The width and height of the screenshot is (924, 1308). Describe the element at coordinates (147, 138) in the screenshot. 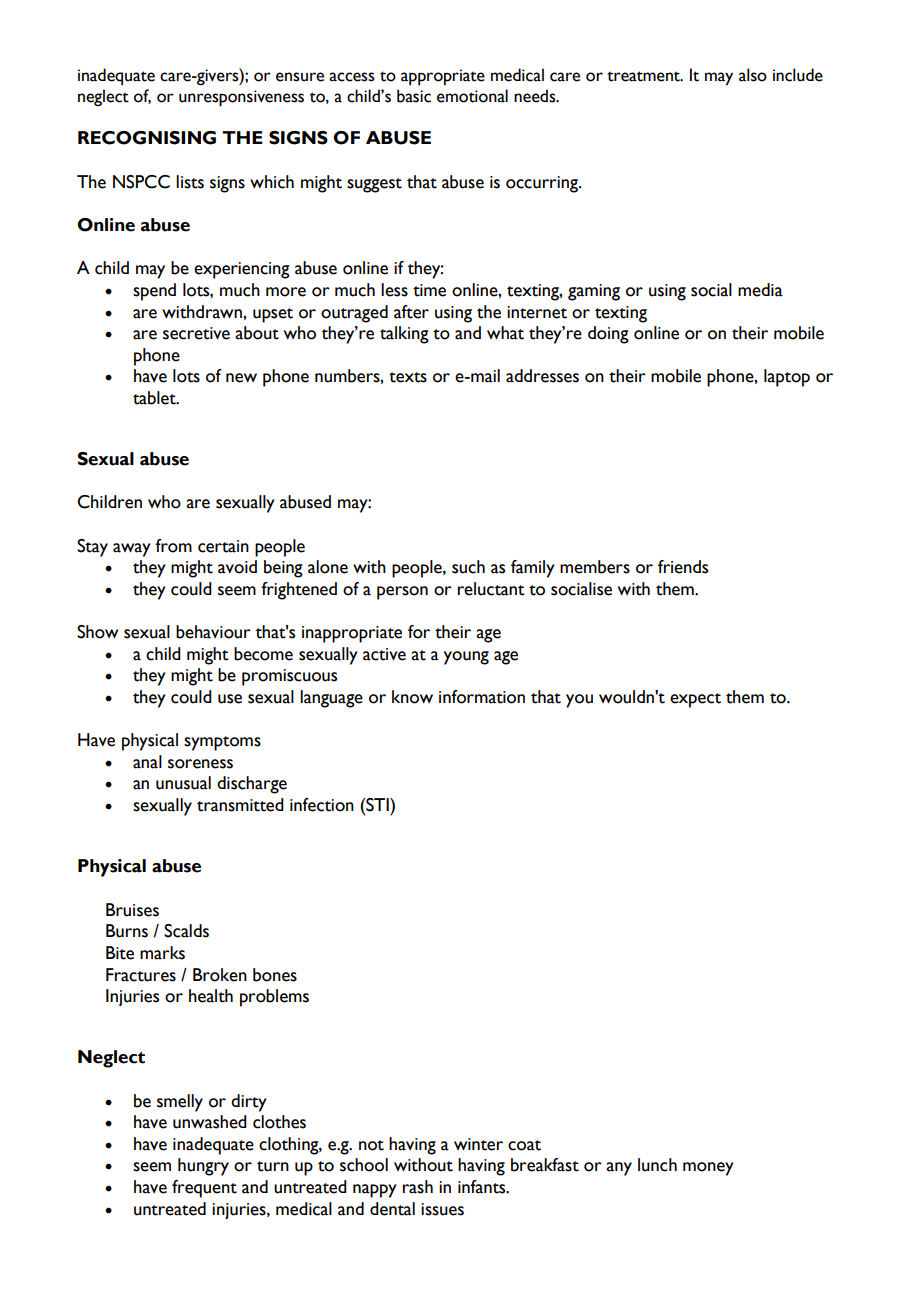

I see `RECOGNISING` at that location.
